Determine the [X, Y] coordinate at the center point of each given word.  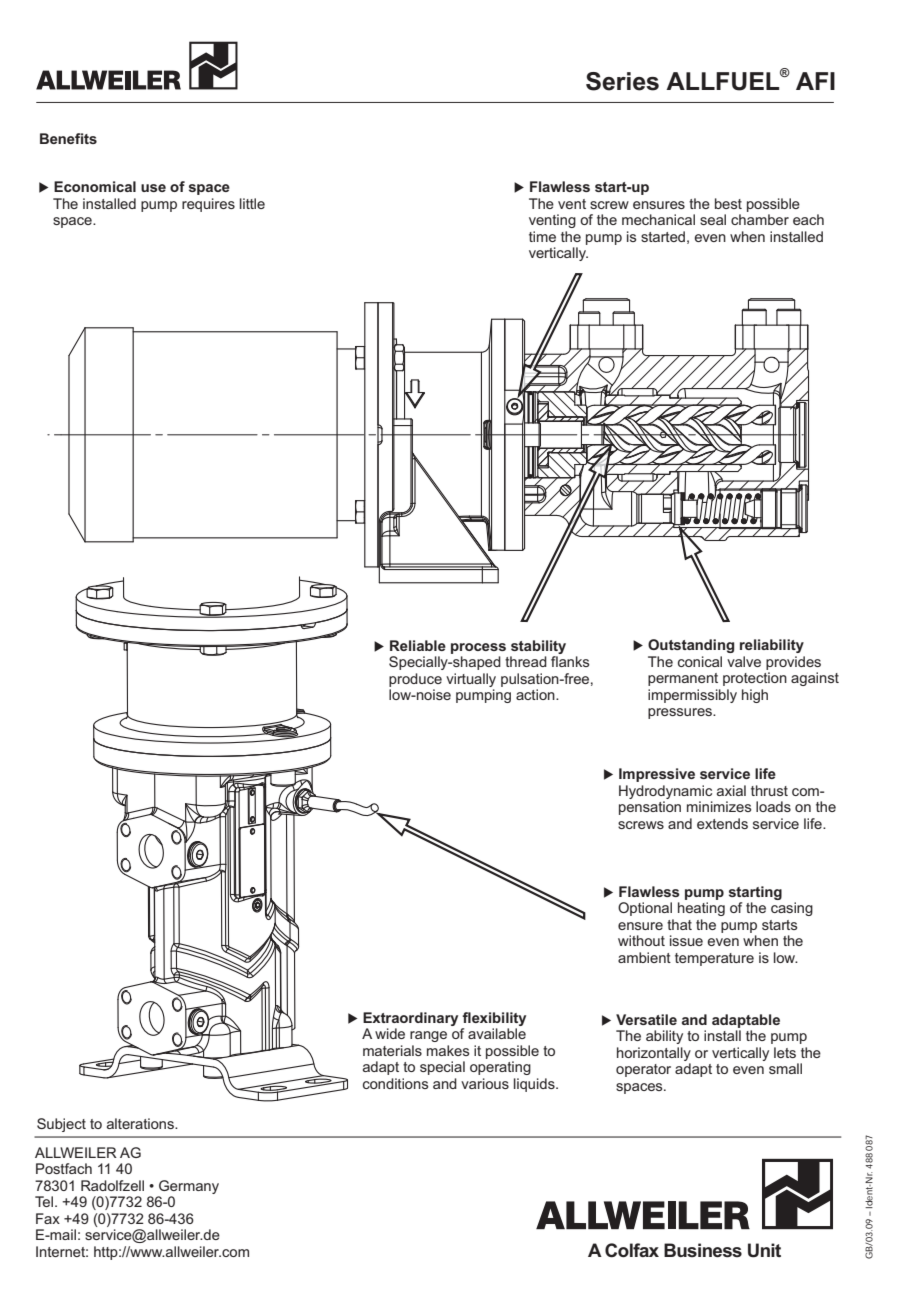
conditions [396, 1083]
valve [744, 661]
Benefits [68, 138]
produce [415, 680]
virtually [471, 680]
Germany [189, 1187]
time [542, 236]
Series [622, 81]
